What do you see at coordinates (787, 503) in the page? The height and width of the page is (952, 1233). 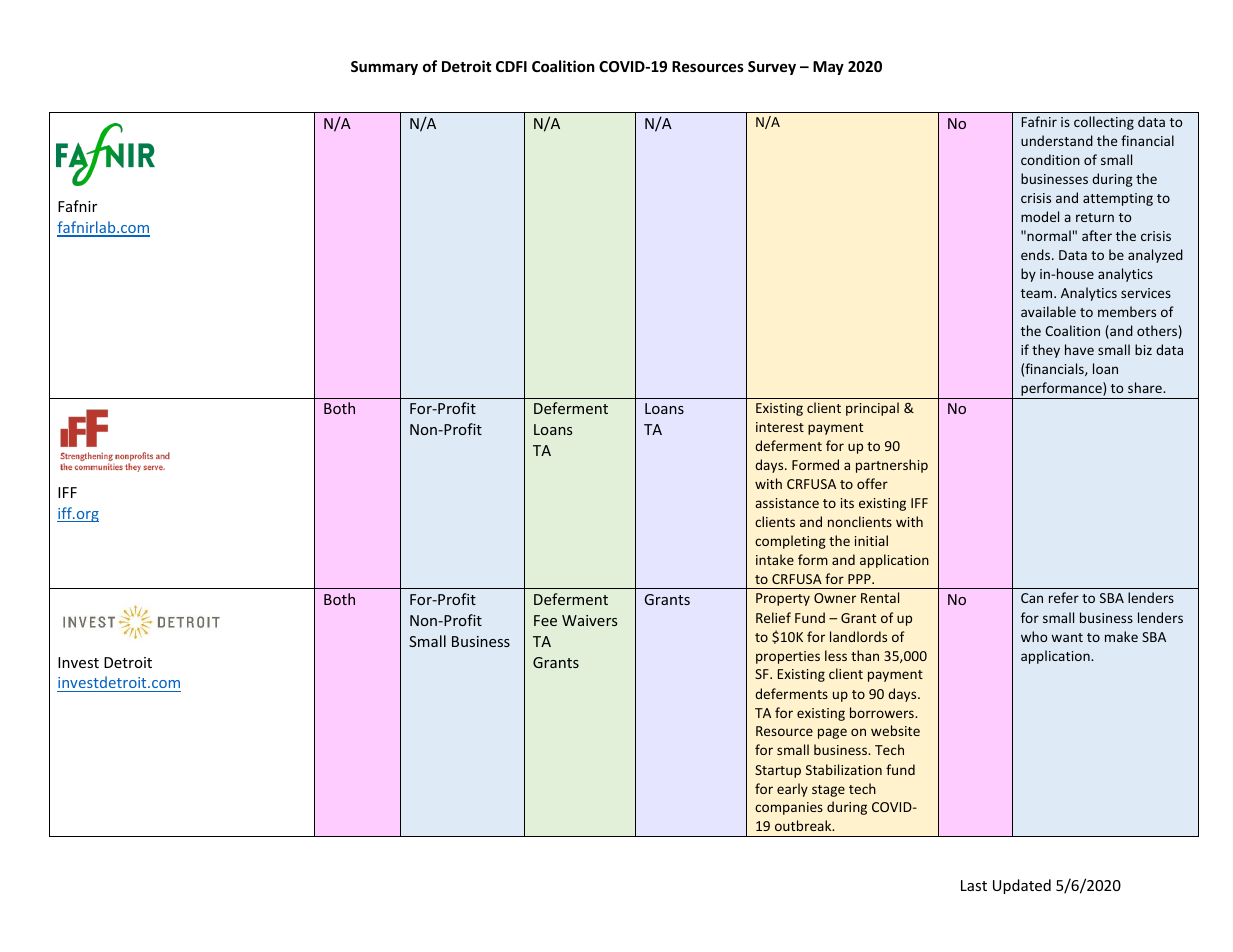 I see `assistance` at bounding box center [787, 503].
